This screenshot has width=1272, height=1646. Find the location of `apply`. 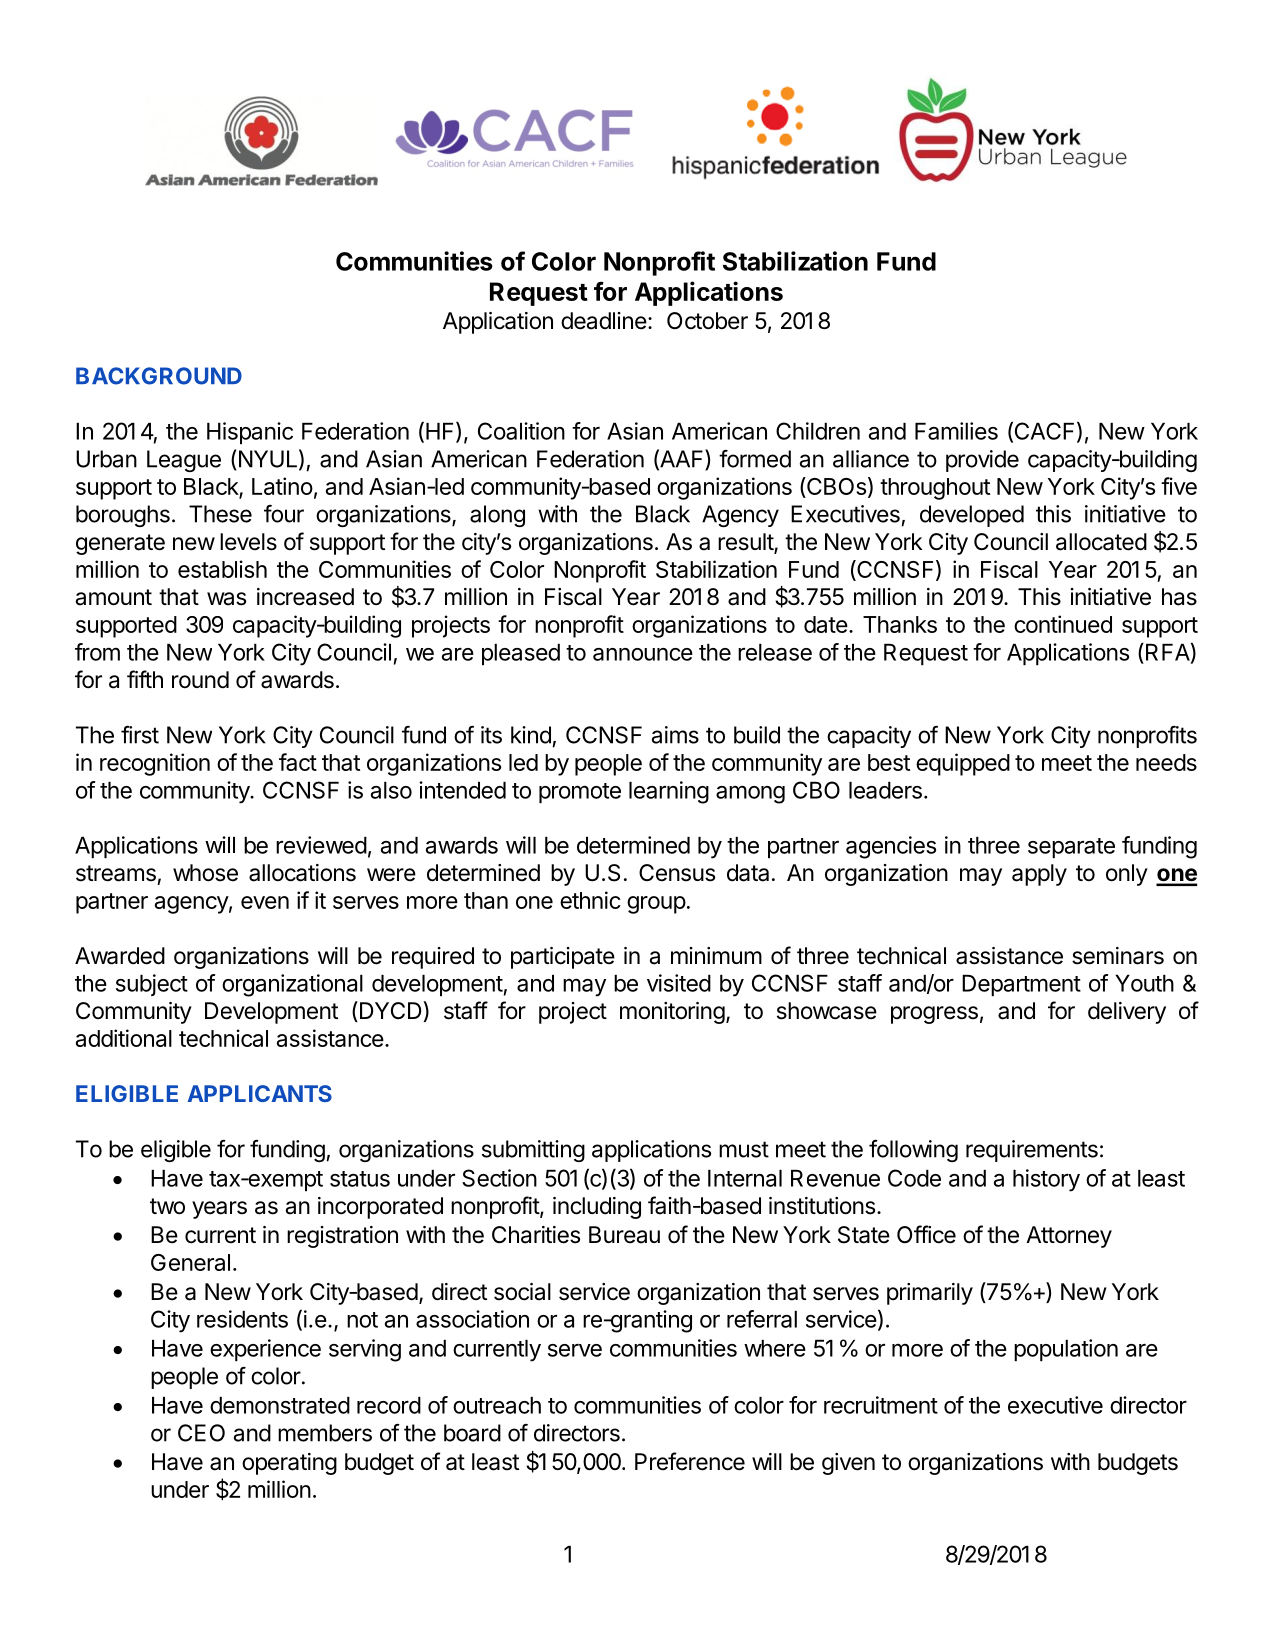

apply is located at coordinates (1039, 875).
